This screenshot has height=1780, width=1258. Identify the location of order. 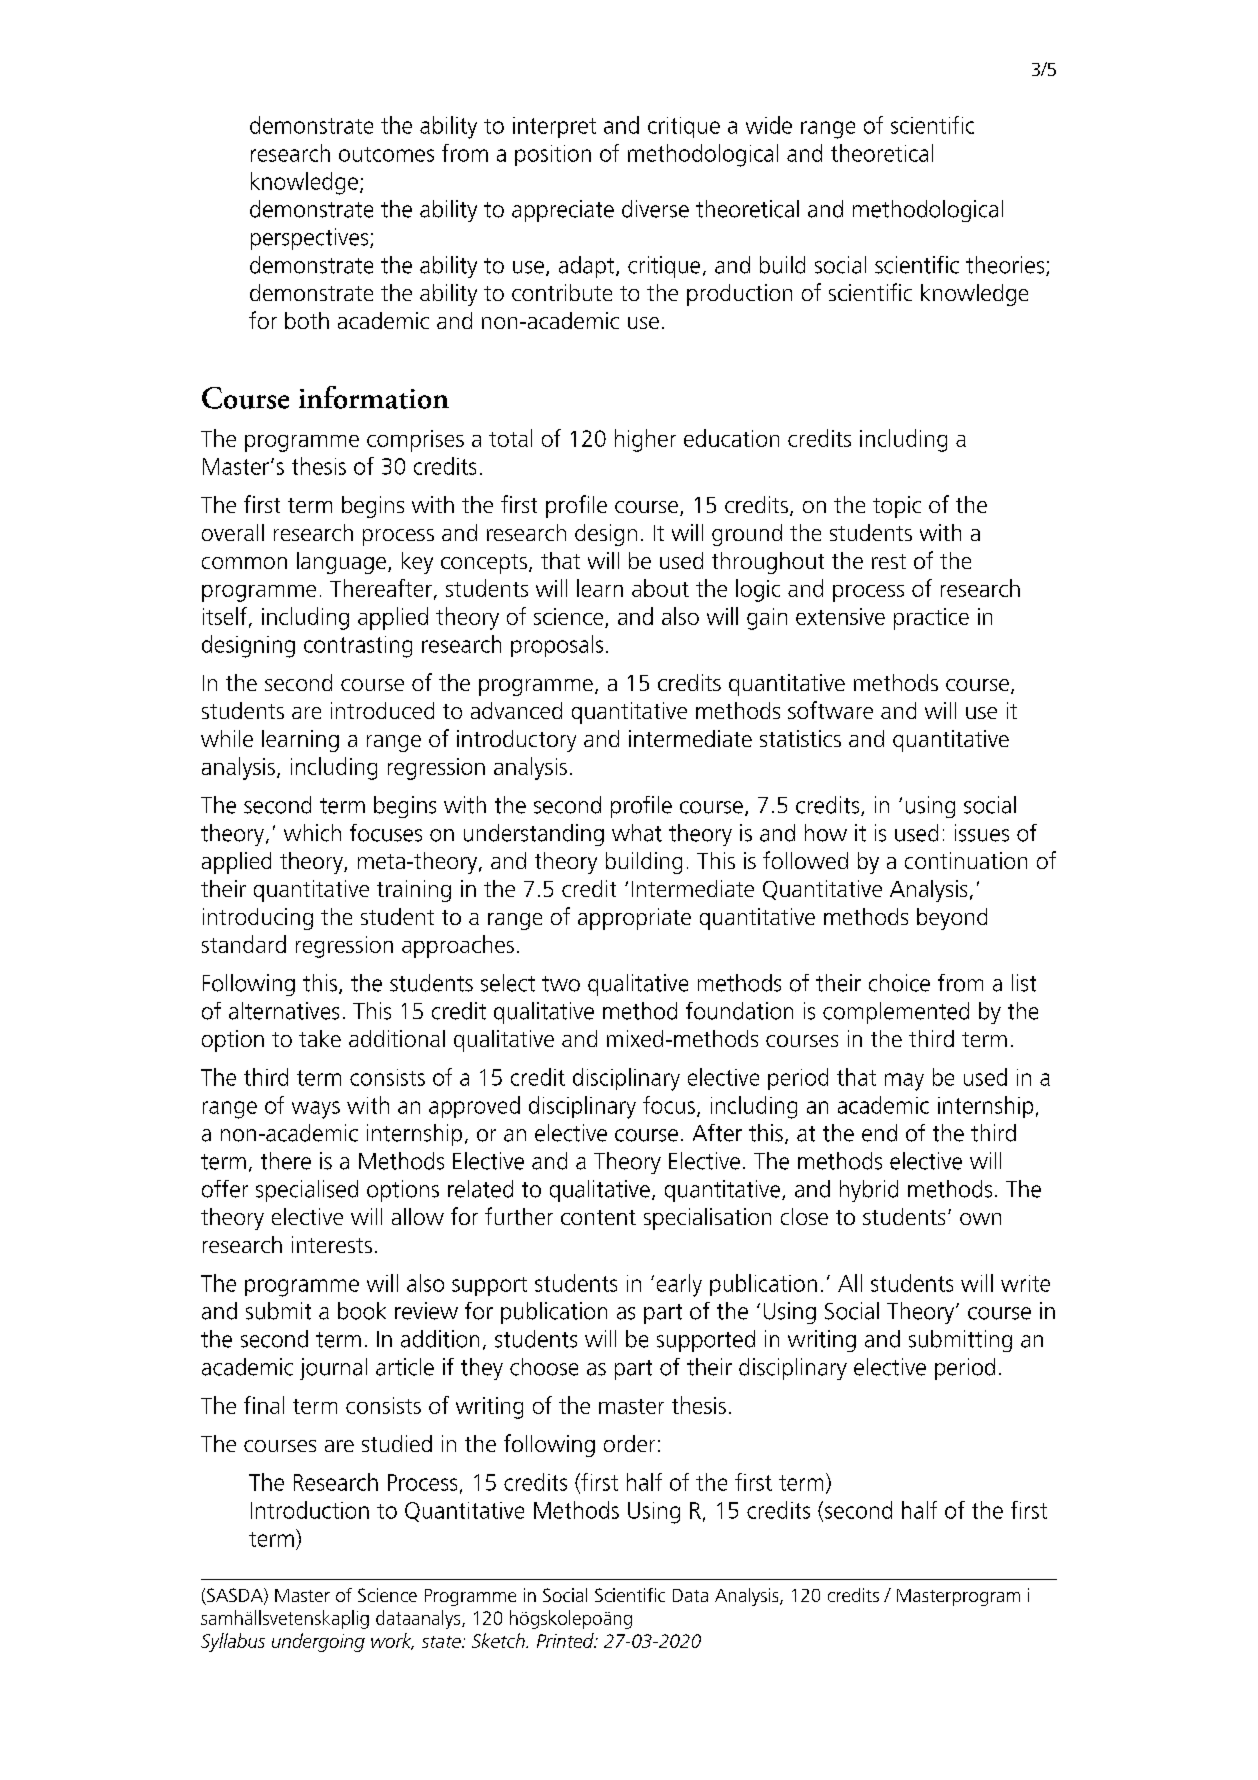
(629, 1443).
